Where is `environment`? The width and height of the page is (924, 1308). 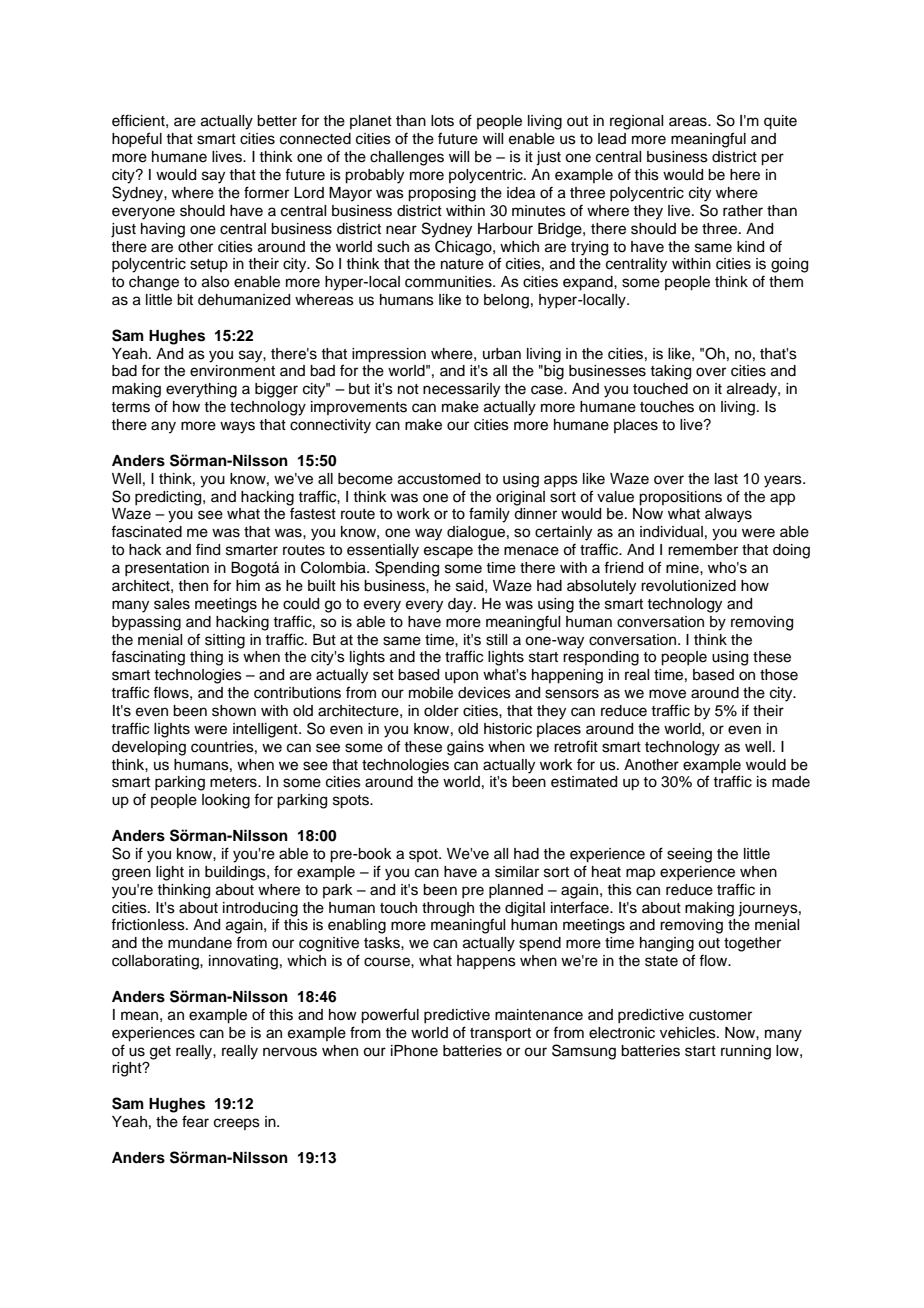
environment is located at coordinates (232, 371).
